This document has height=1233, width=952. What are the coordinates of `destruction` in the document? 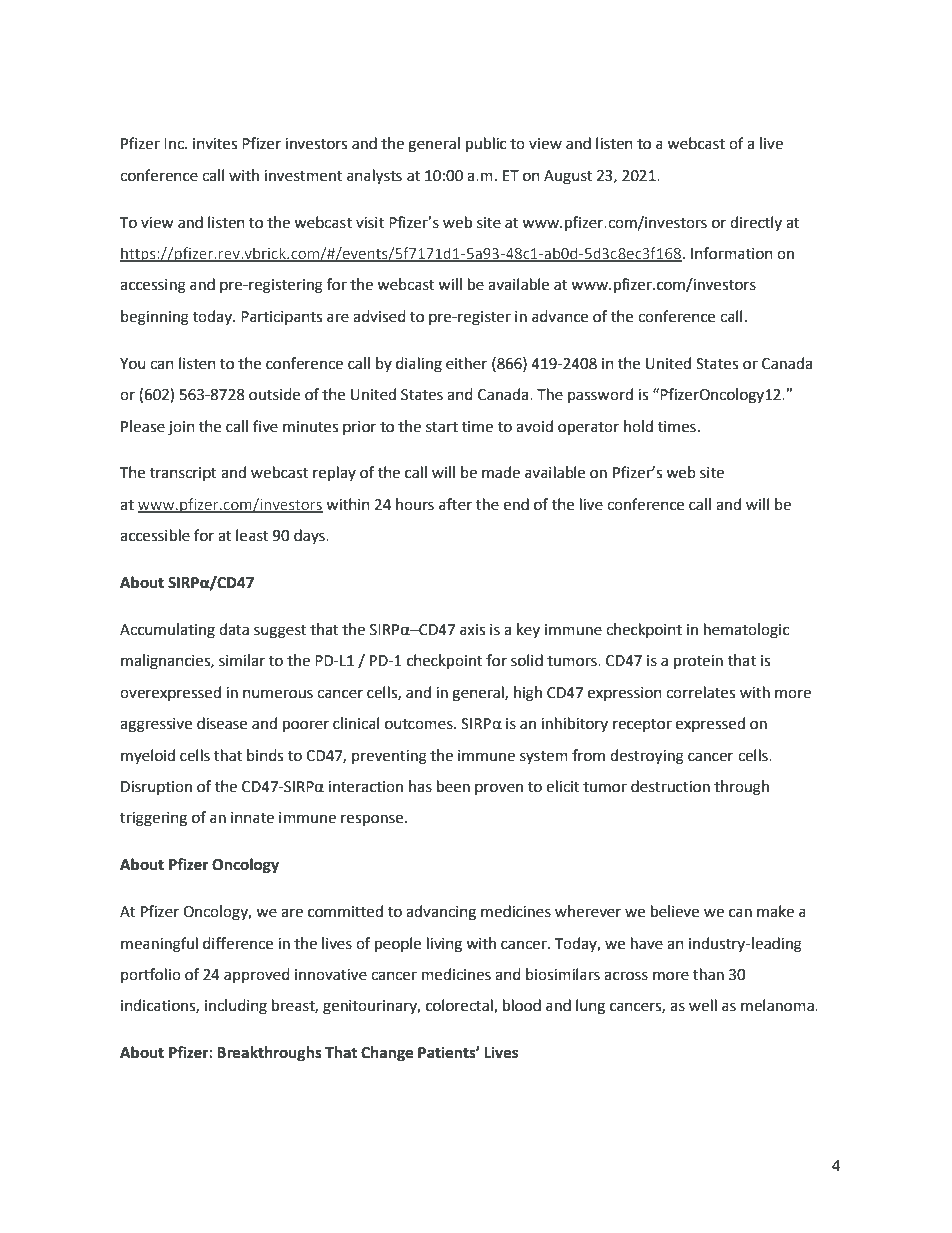 It's located at (670, 786).
